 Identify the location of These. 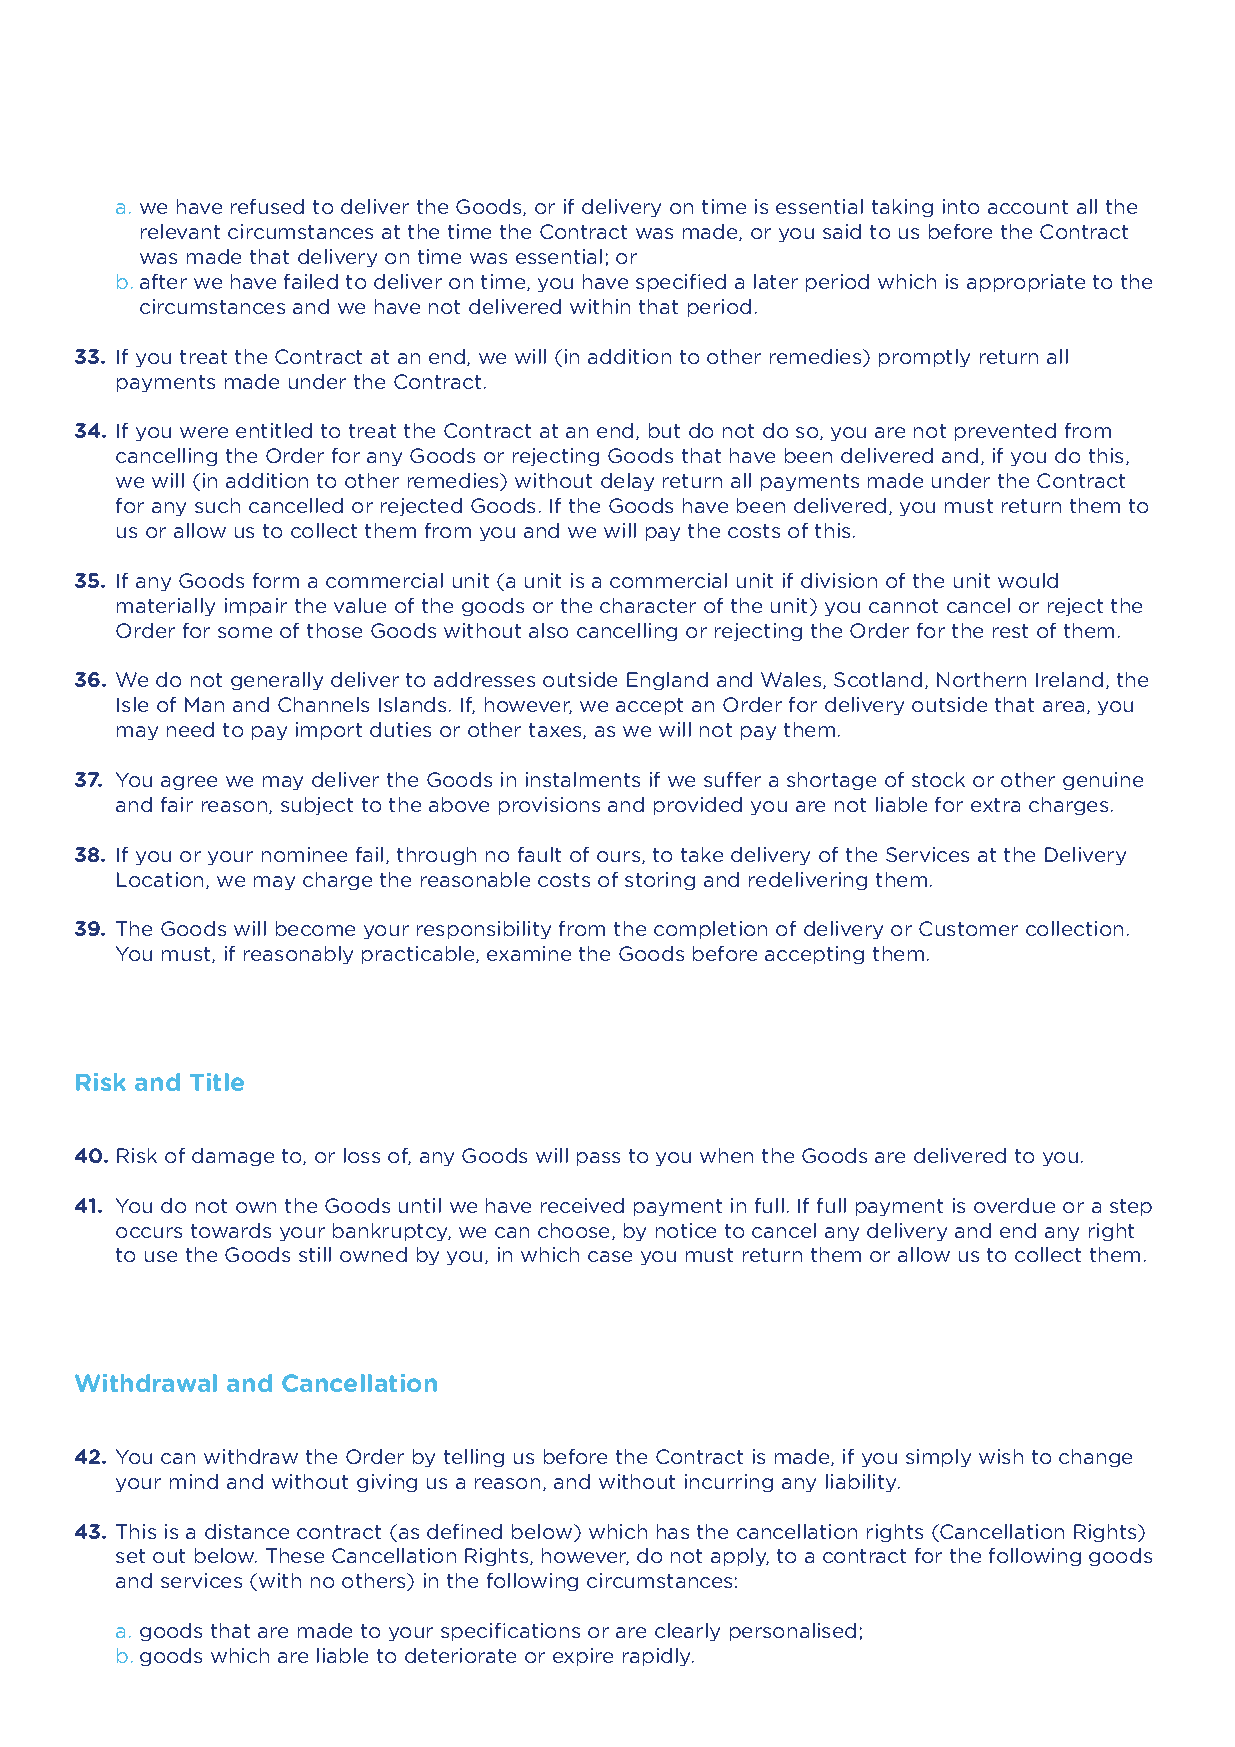
(295, 1555).
